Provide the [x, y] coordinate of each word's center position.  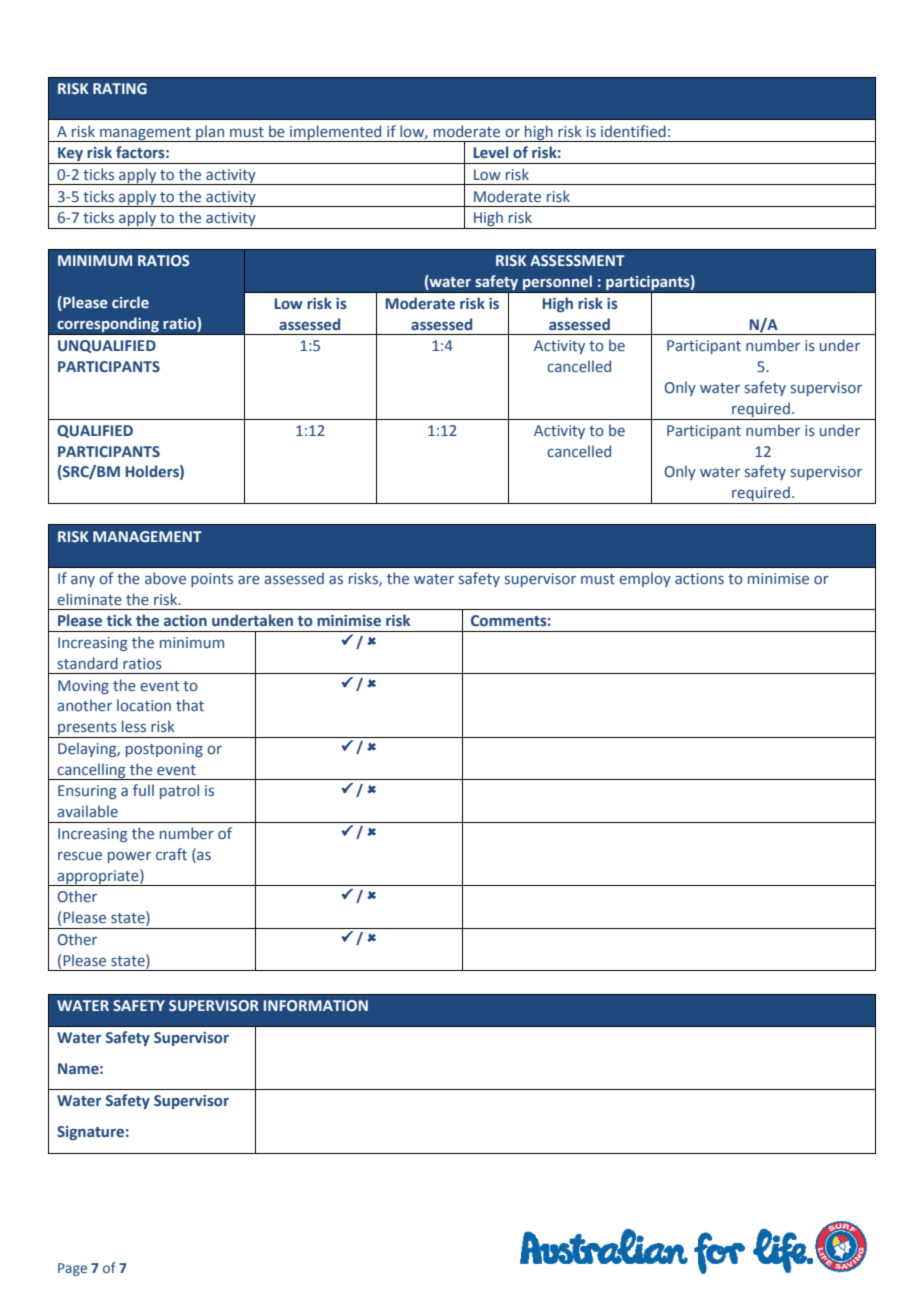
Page [72, 1269]
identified [633, 131]
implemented [336, 133]
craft [171, 854]
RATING [120, 88]
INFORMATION [316, 1005]
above [165, 578]
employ [645, 579]
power [129, 857]
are [249, 580]
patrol [179, 791]
